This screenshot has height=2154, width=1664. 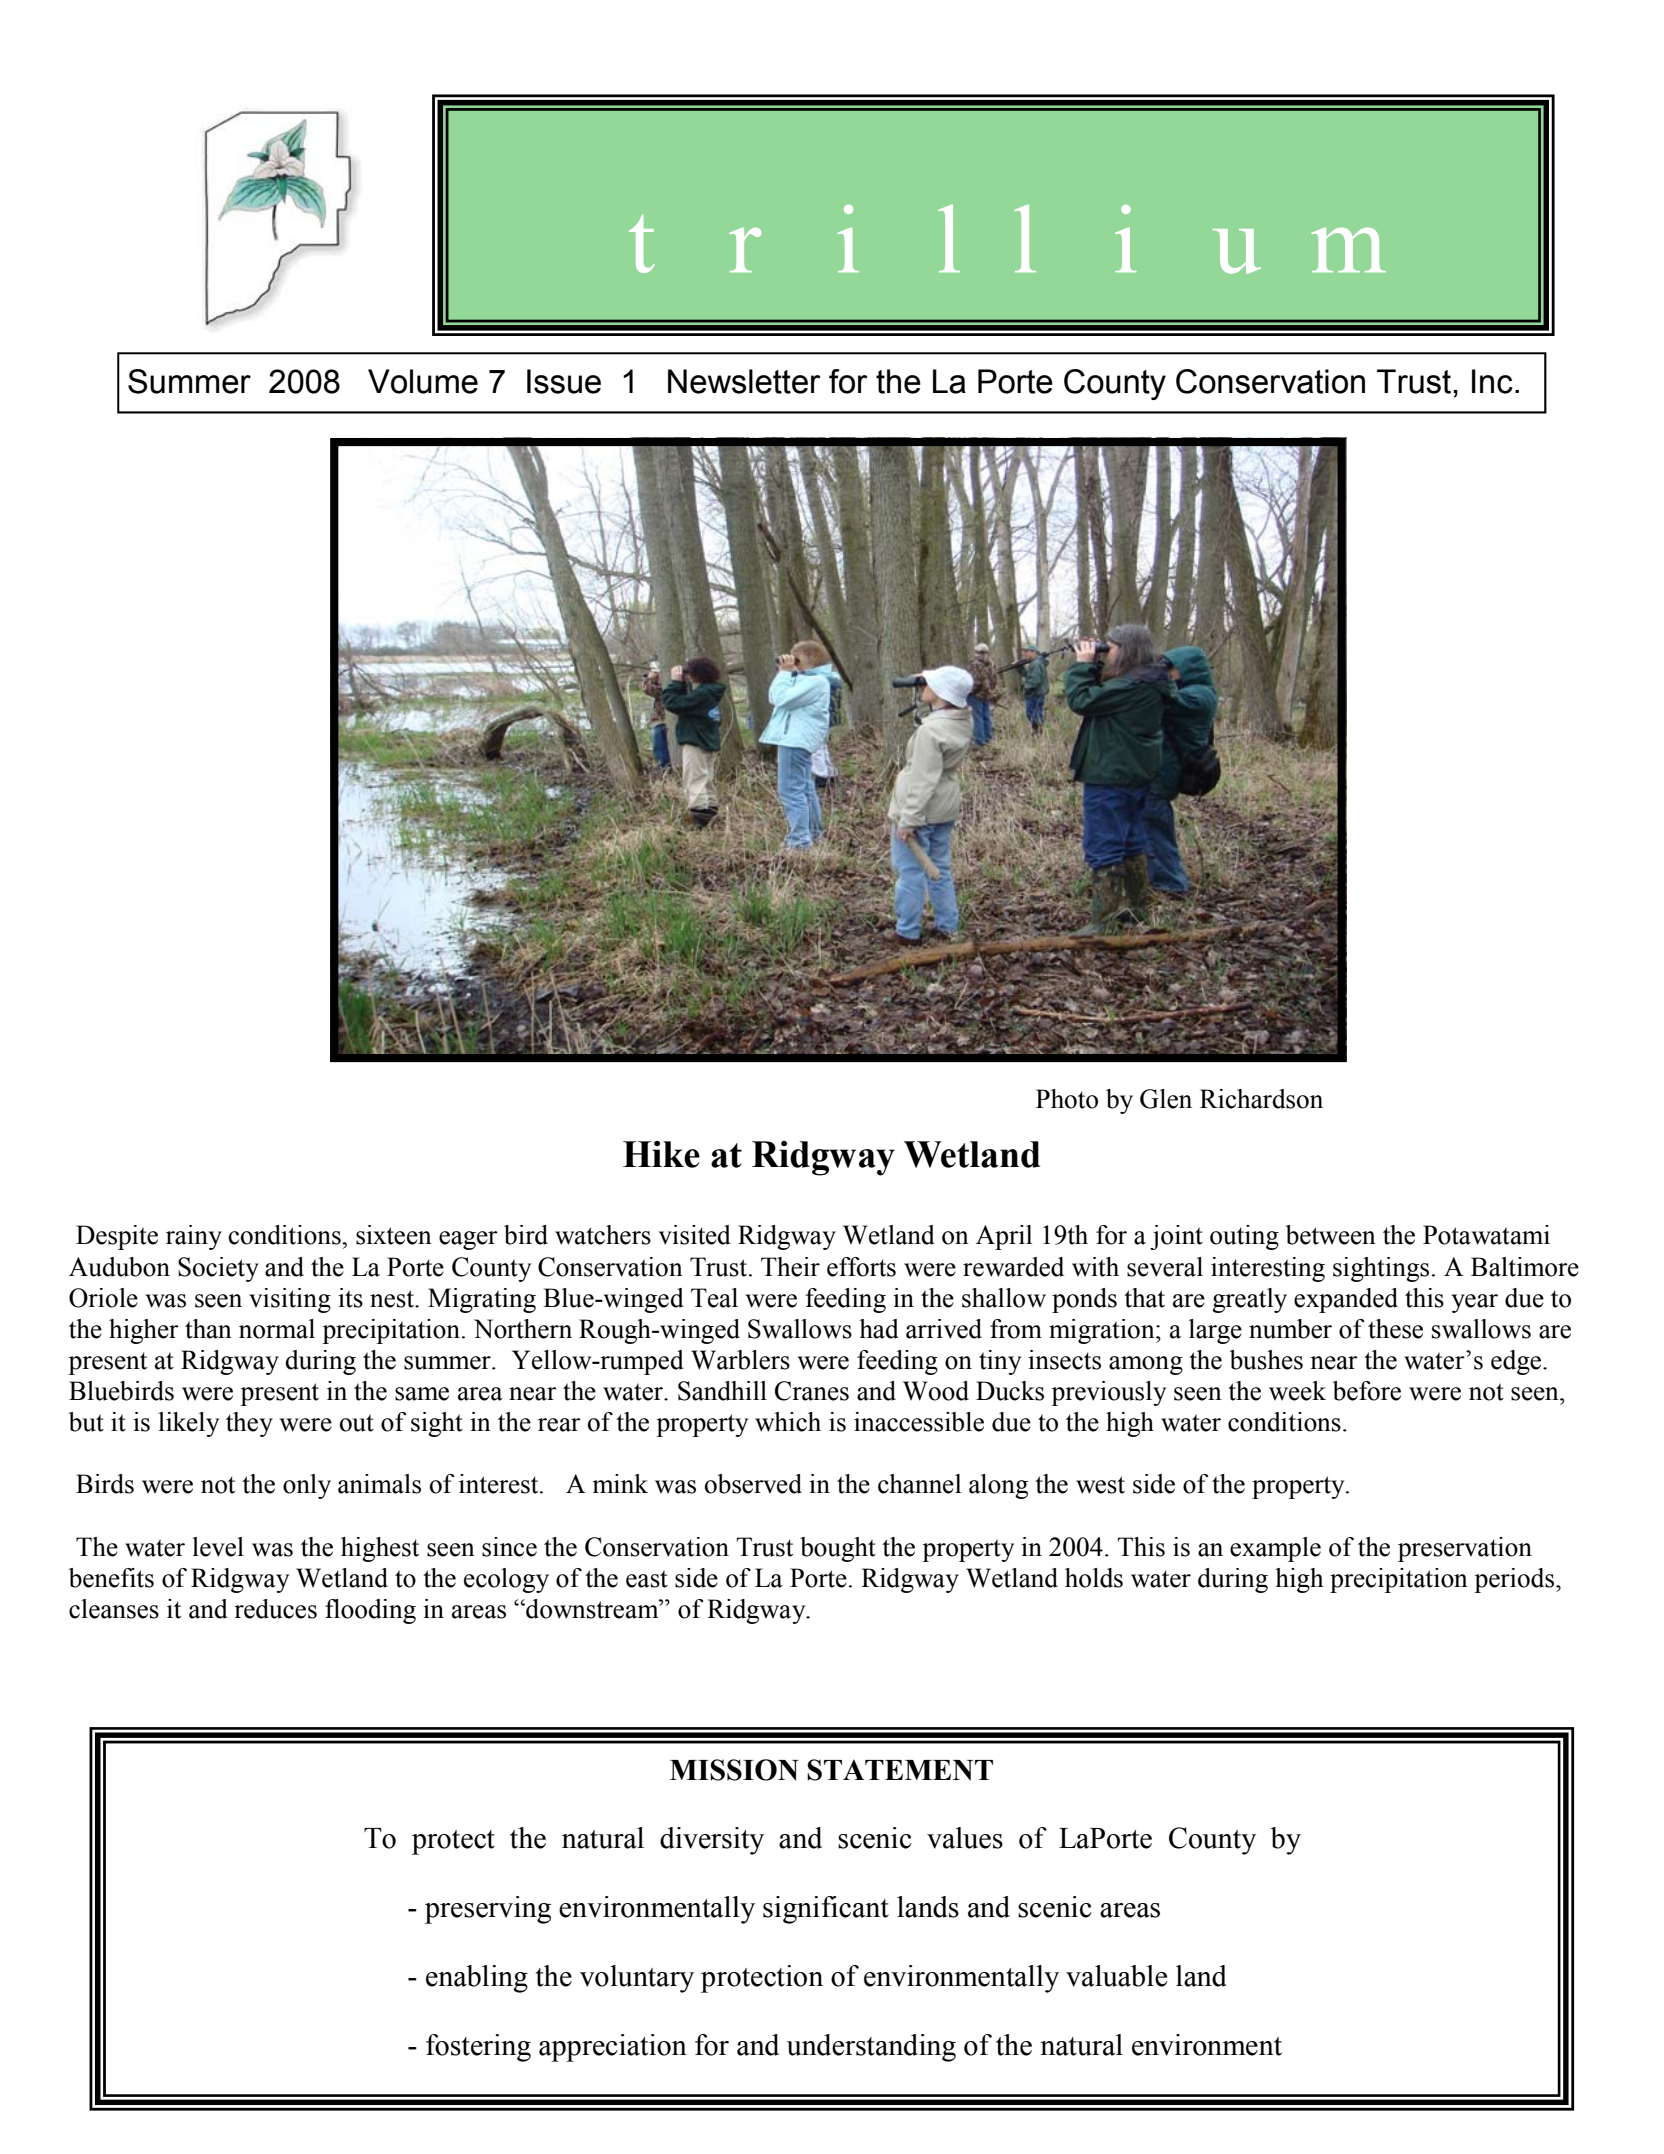 What do you see at coordinates (1331, 1235) in the screenshot?
I see `between` at bounding box center [1331, 1235].
